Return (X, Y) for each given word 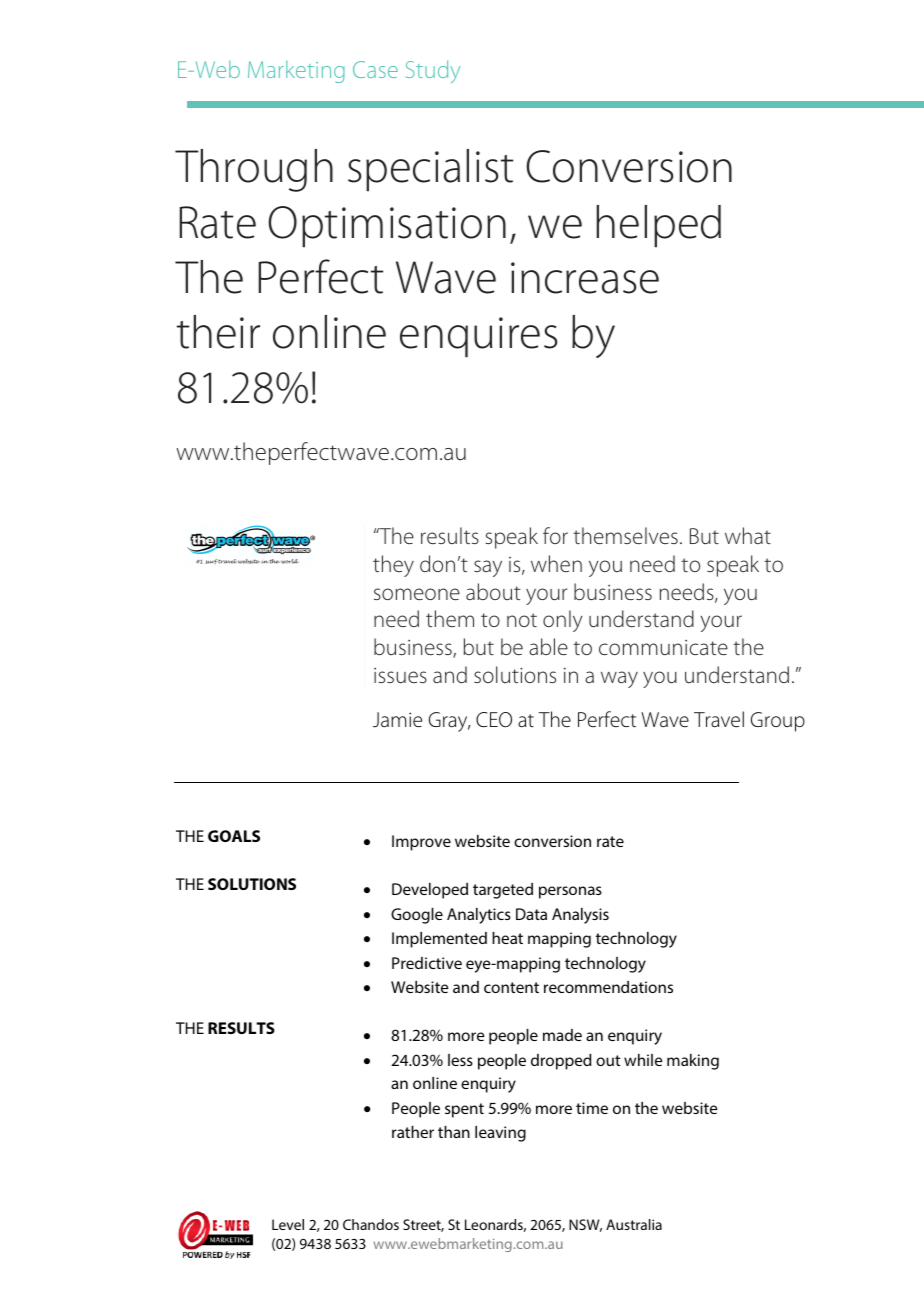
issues (400, 675)
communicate (663, 647)
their (218, 332)
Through (254, 170)
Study (433, 71)
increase (585, 278)
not (522, 620)
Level (288, 1224)
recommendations (608, 987)
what (748, 535)
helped (659, 226)
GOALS (234, 836)
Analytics (479, 916)
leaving (500, 1134)
